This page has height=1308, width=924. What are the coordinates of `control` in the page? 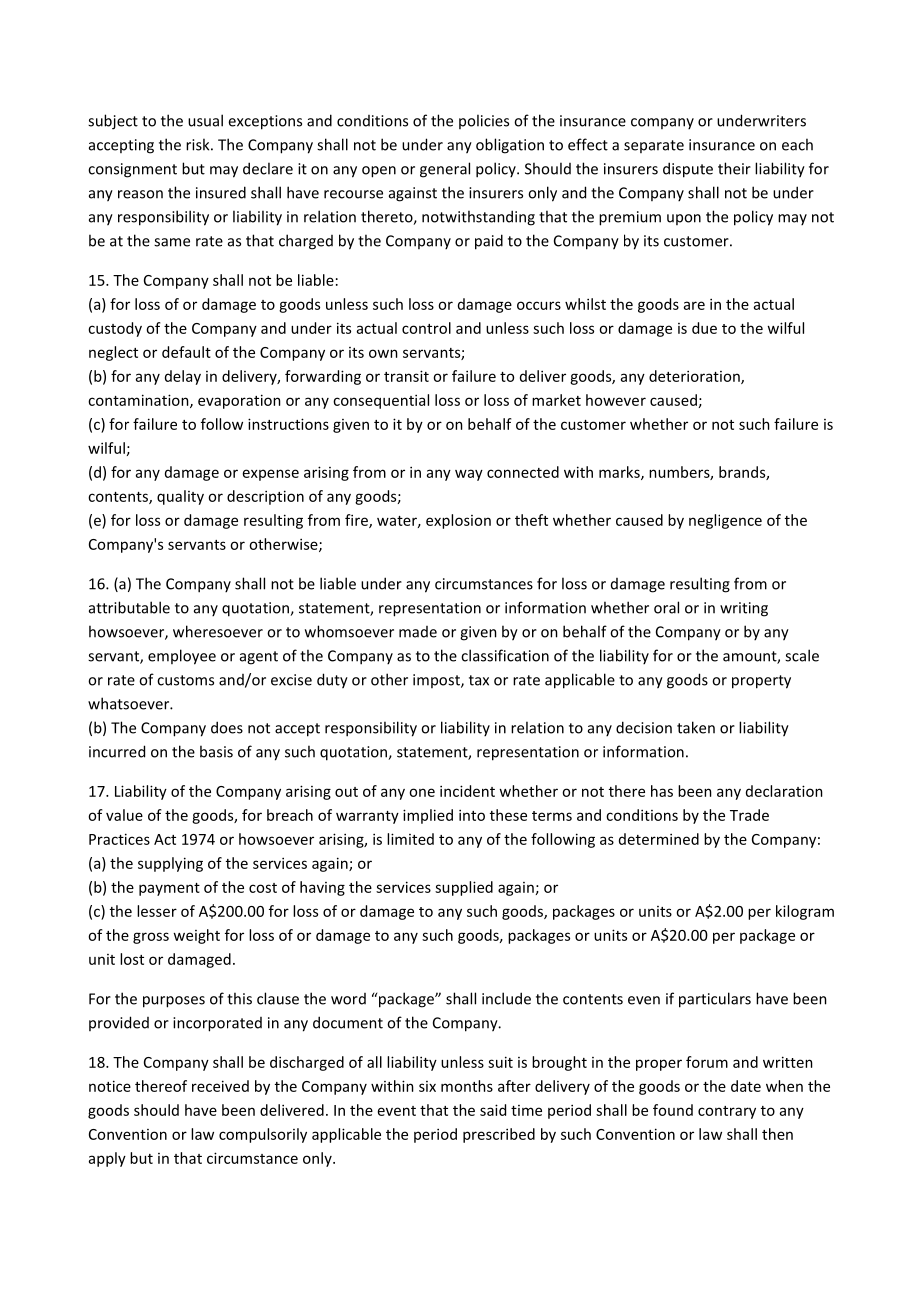 It's located at (426, 328).
